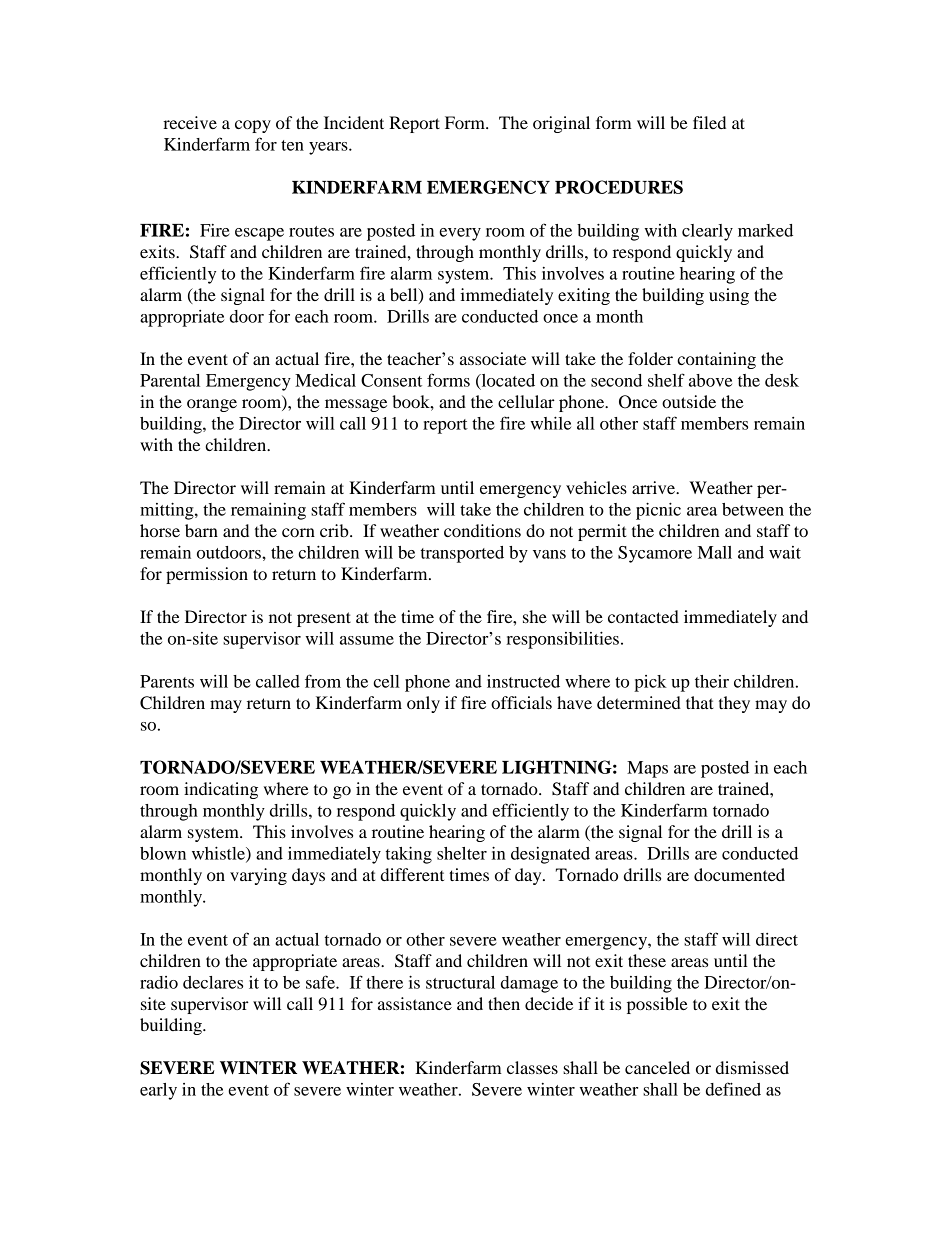 This page has height=1233, width=952. I want to click on contacted, so click(643, 616).
